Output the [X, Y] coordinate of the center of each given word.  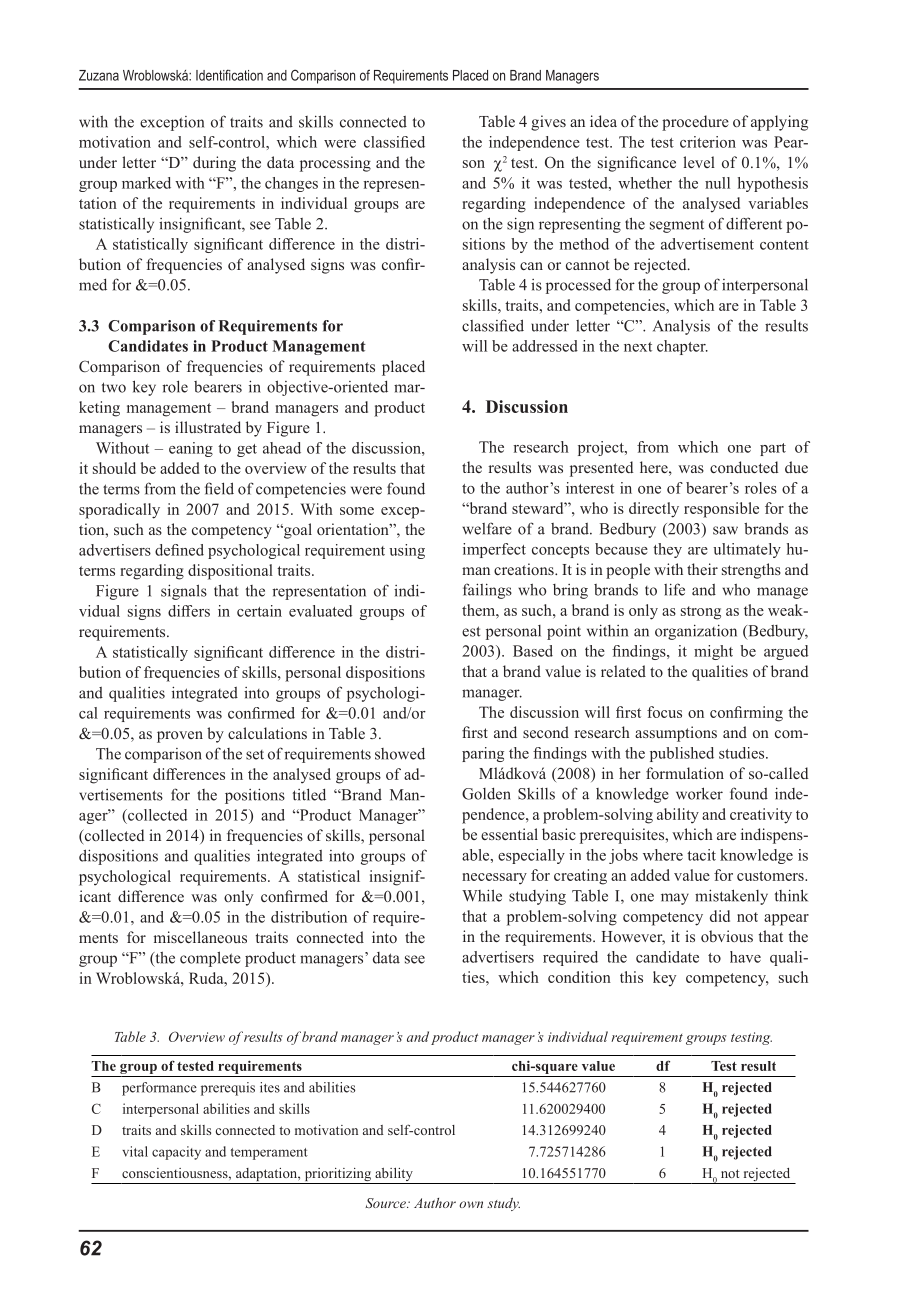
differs [189, 611]
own [471, 1204]
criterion [708, 142]
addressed [545, 346]
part [773, 449]
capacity [176, 1153]
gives [548, 123]
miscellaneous [200, 937]
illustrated [208, 427]
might [713, 652]
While [482, 895]
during [214, 164]
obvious [727, 936]
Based [533, 651]
